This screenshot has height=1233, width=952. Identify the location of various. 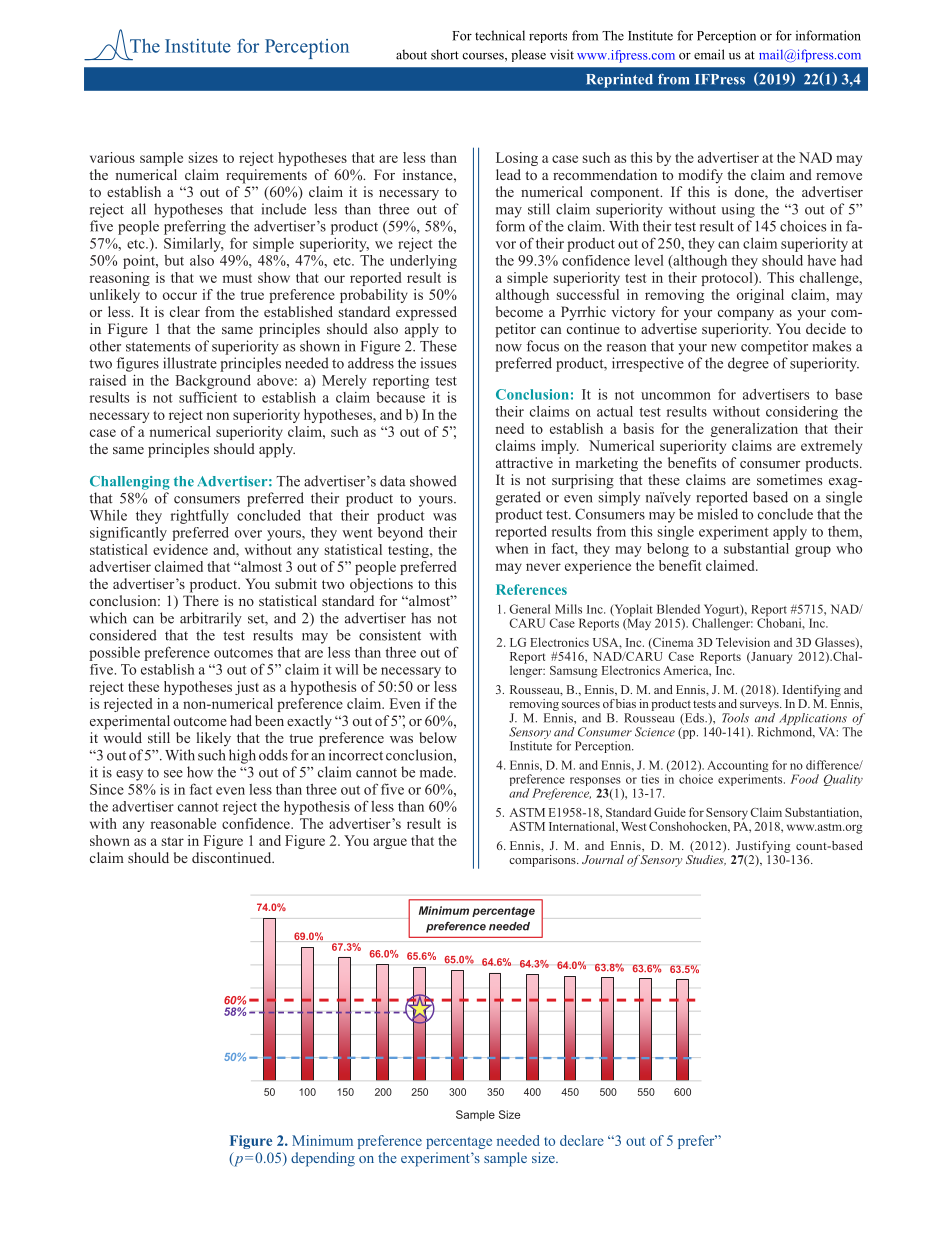
(112, 157).
